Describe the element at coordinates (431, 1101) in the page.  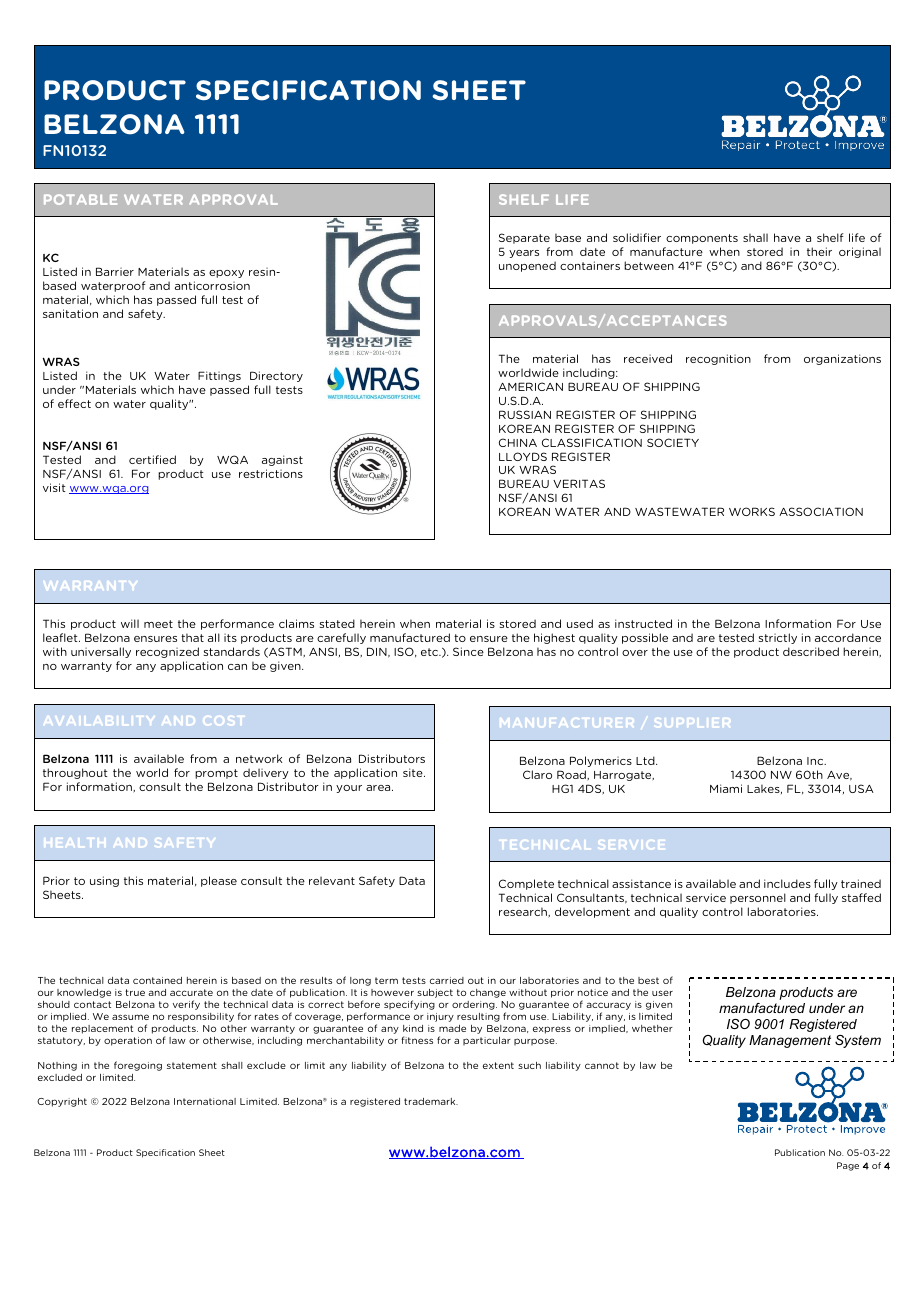
I see `trademark` at that location.
